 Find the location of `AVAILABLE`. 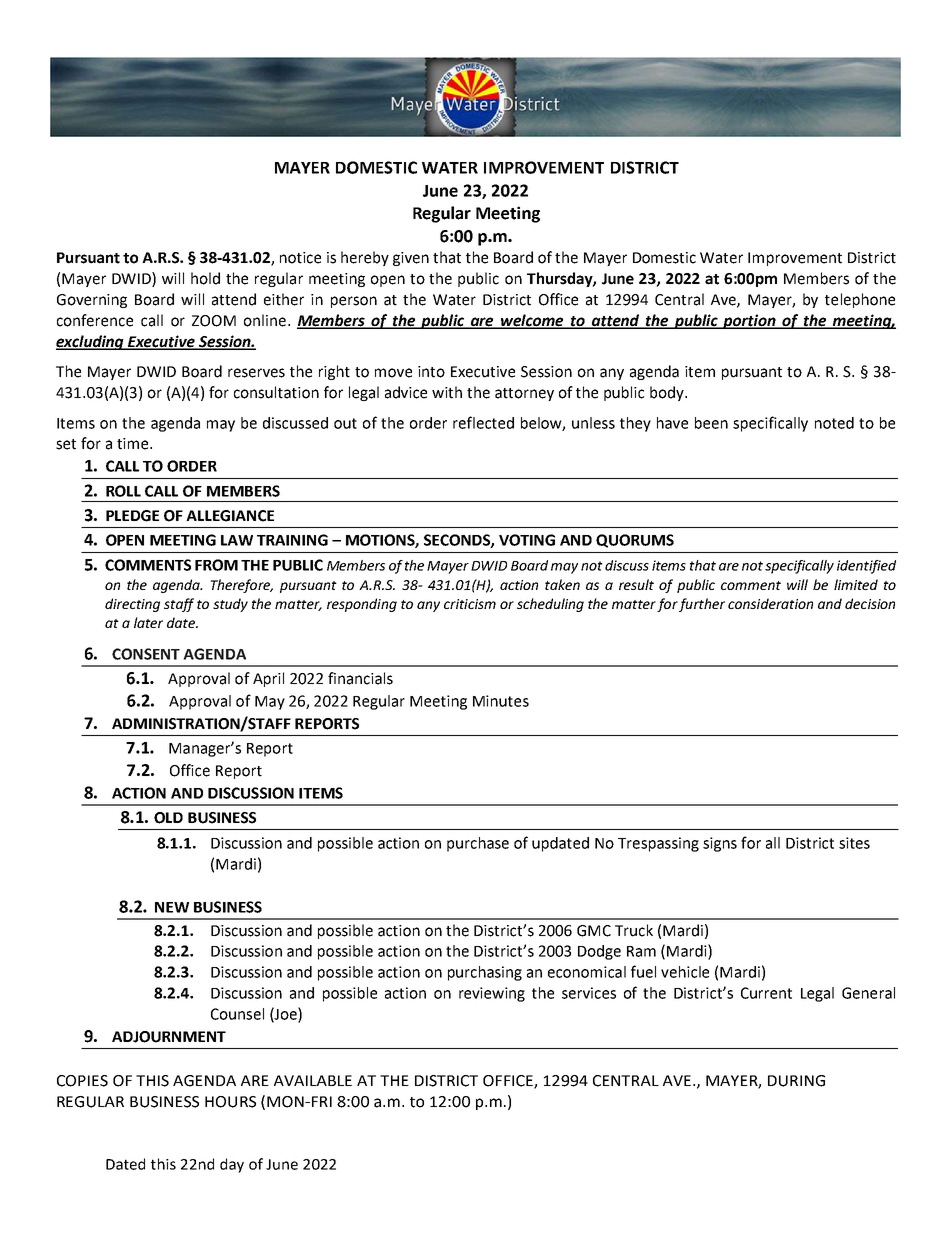

AVAILABLE is located at coordinates (313, 1080).
